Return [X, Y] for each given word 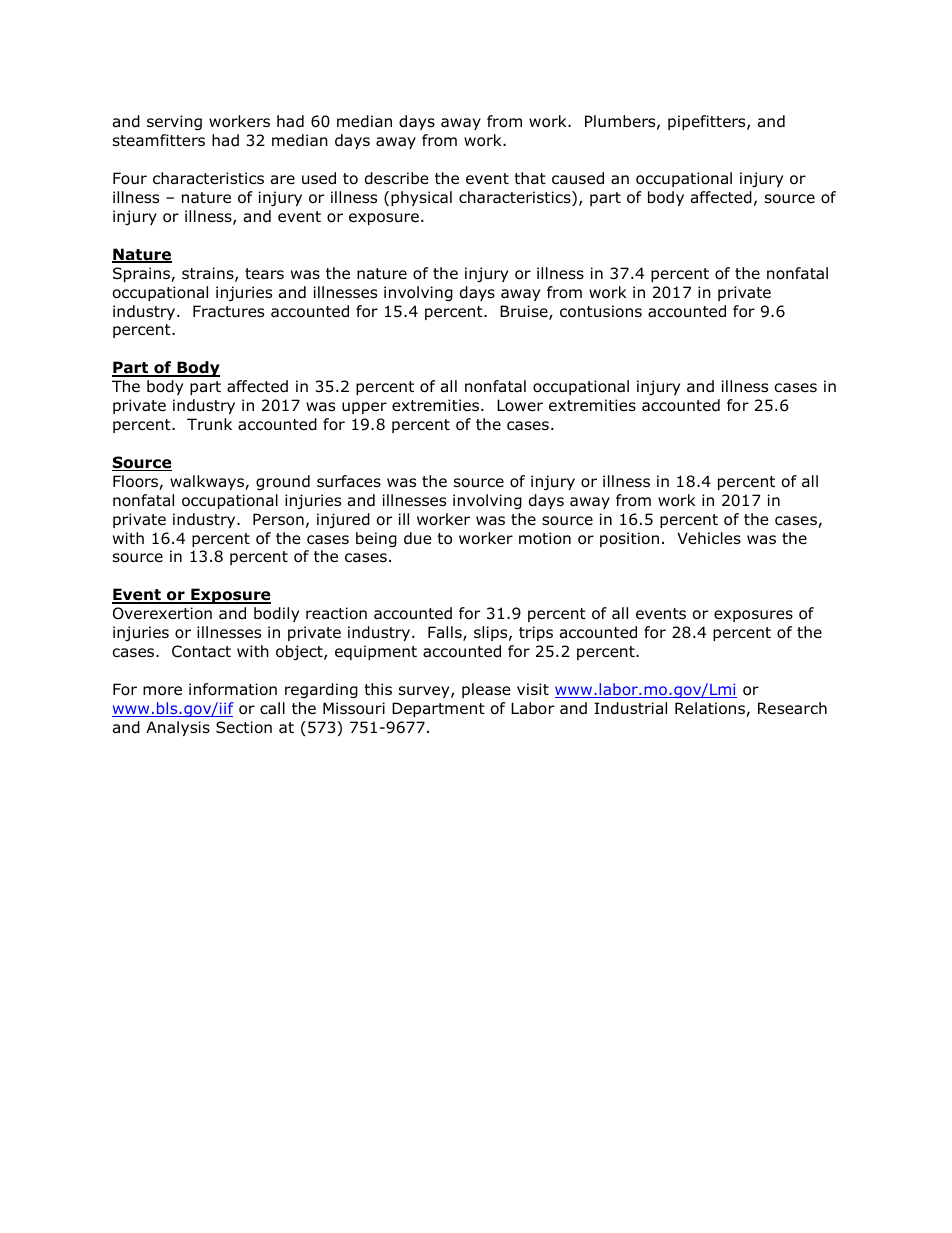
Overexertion [162, 613]
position [629, 539]
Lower [520, 405]
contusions [601, 311]
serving [174, 122]
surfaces [349, 481]
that [530, 178]
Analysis [178, 728]
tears [264, 274]
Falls [446, 633]
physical [421, 198]
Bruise [525, 312]
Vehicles [709, 538]
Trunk [209, 424]
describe [397, 178]
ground [283, 482]
